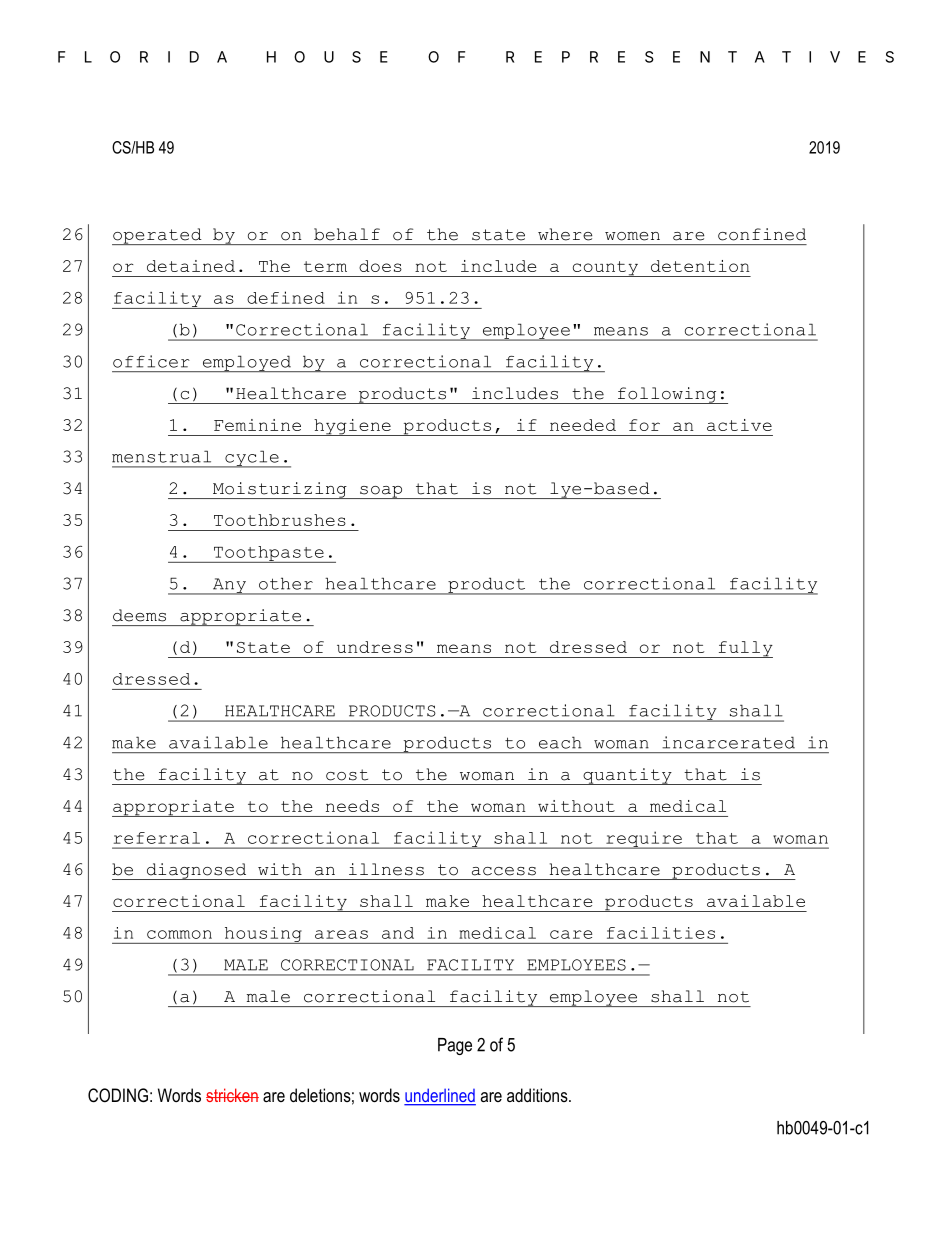 This image has height=1233, width=952. I want to click on deems, so click(139, 615).
